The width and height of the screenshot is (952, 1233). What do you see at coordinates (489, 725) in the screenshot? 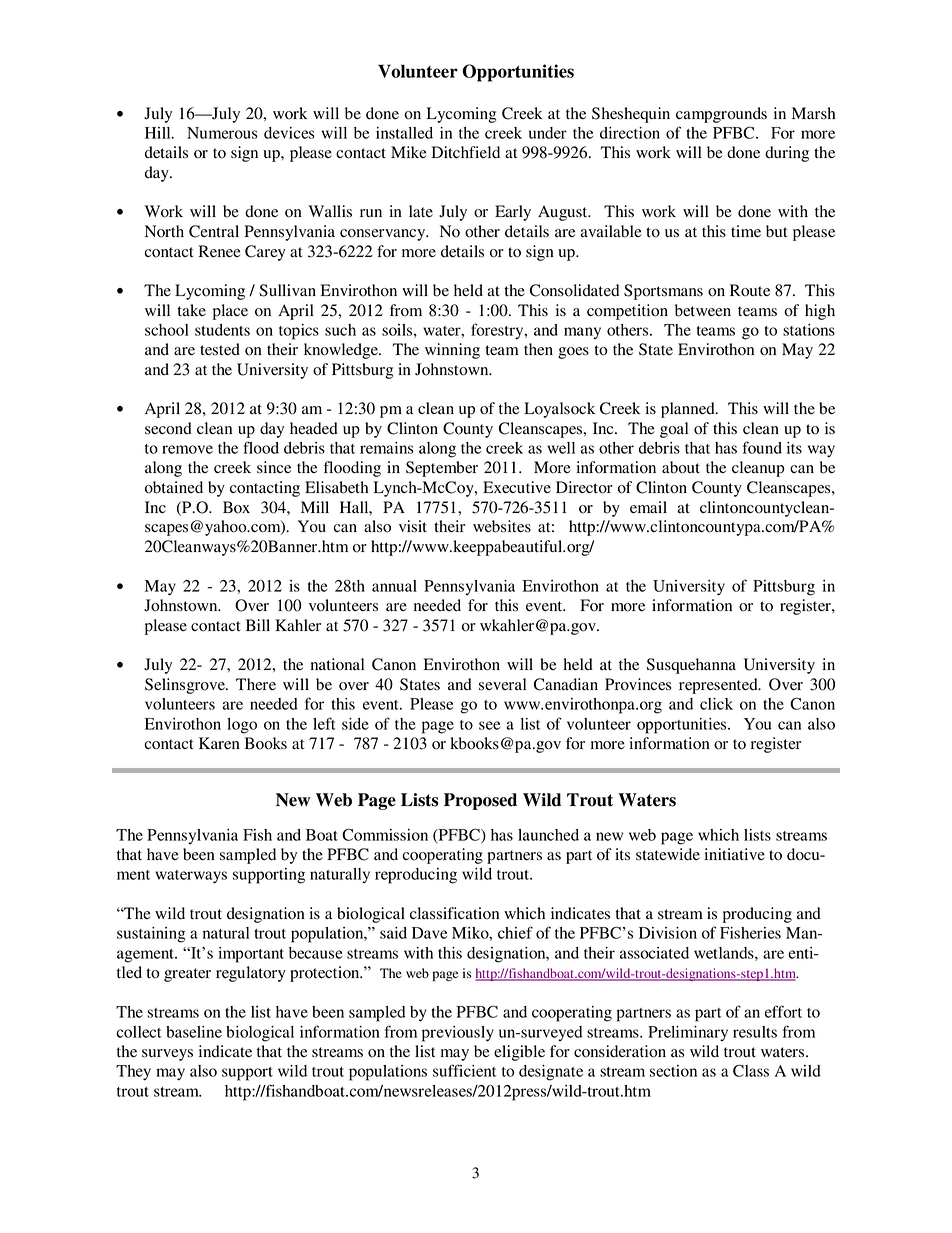
I see `see` at bounding box center [489, 725].
